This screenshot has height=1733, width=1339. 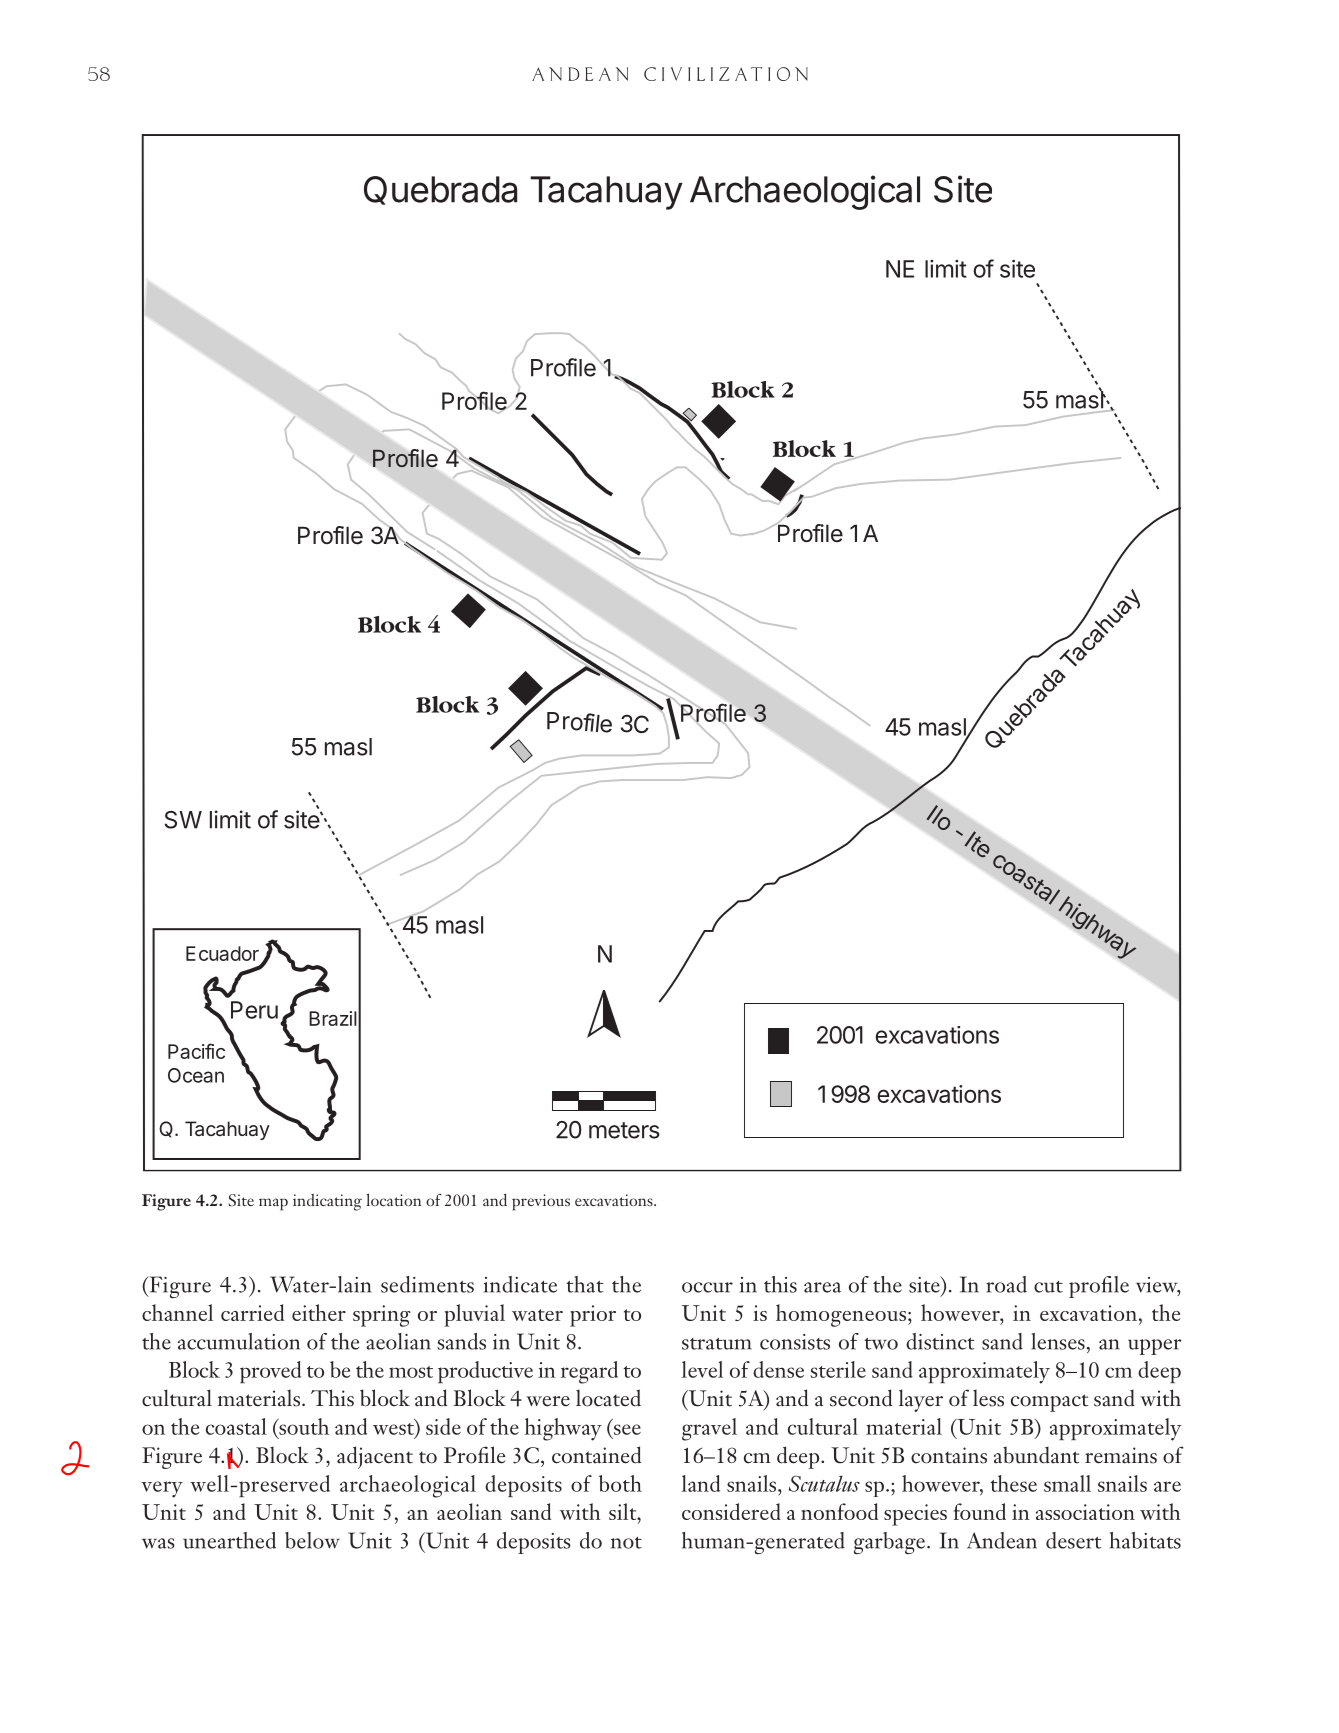 What do you see at coordinates (624, 1130) in the screenshot?
I see `meters` at bounding box center [624, 1130].
